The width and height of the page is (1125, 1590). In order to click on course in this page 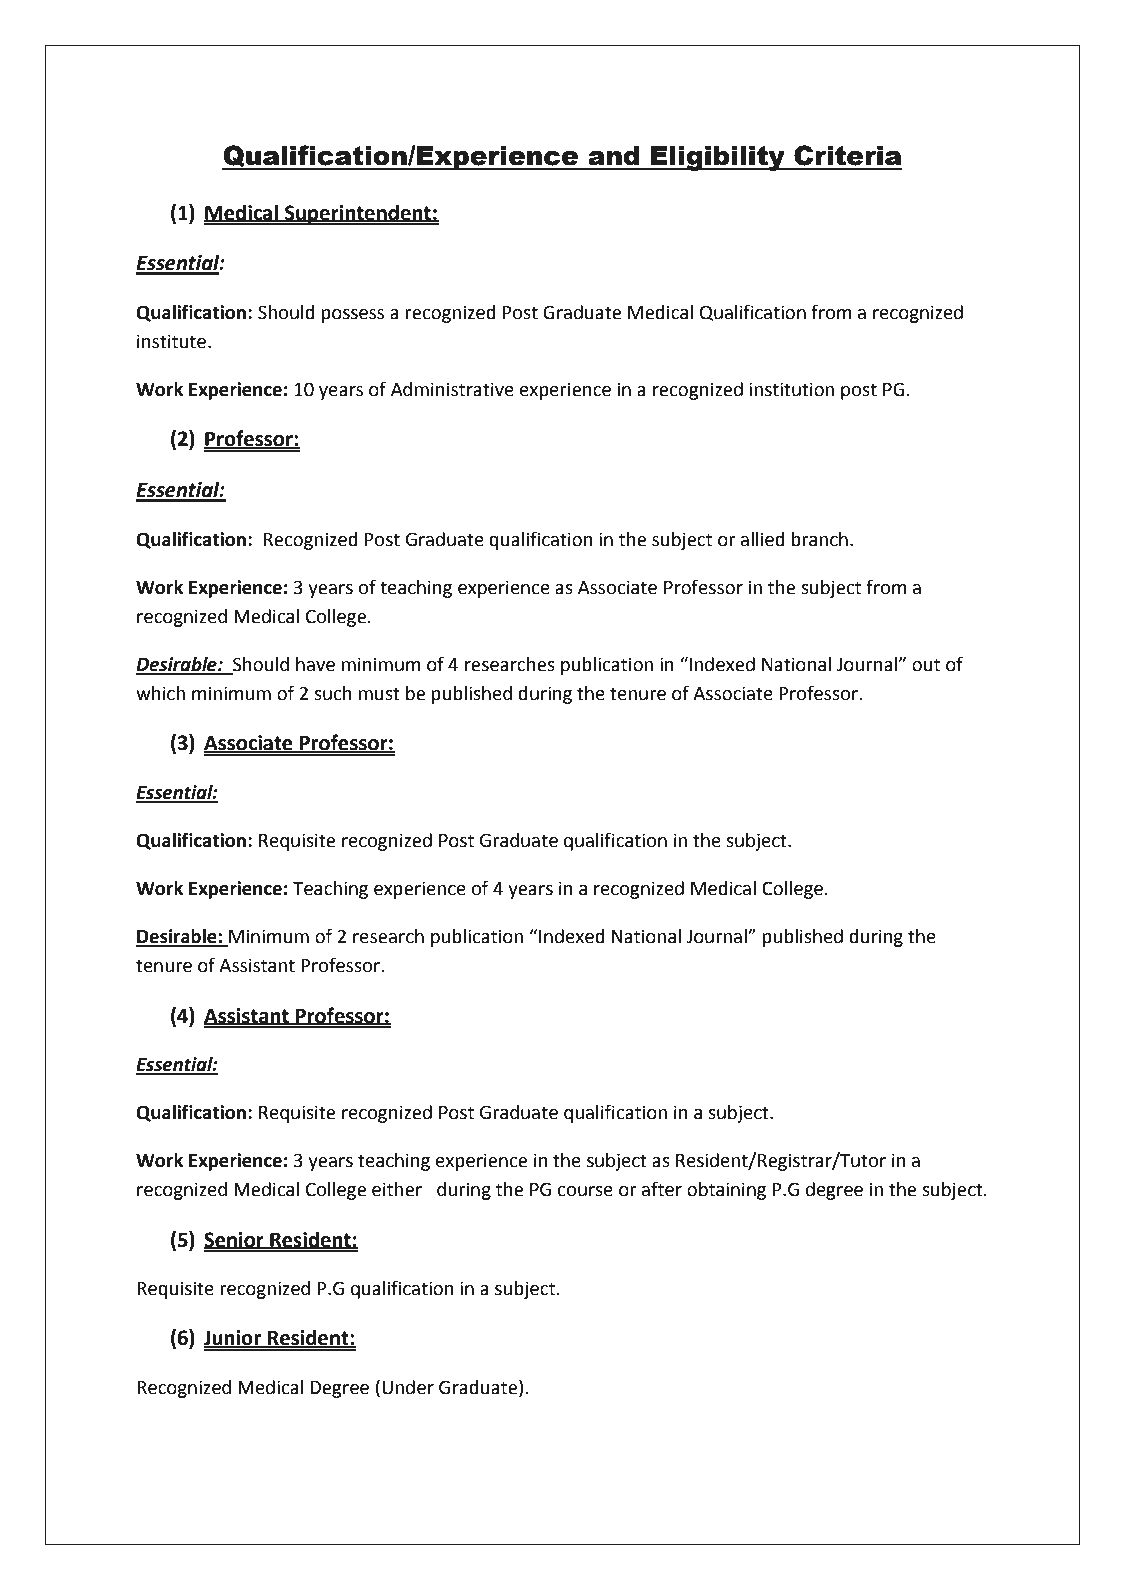, I will do `click(585, 1191)`.
